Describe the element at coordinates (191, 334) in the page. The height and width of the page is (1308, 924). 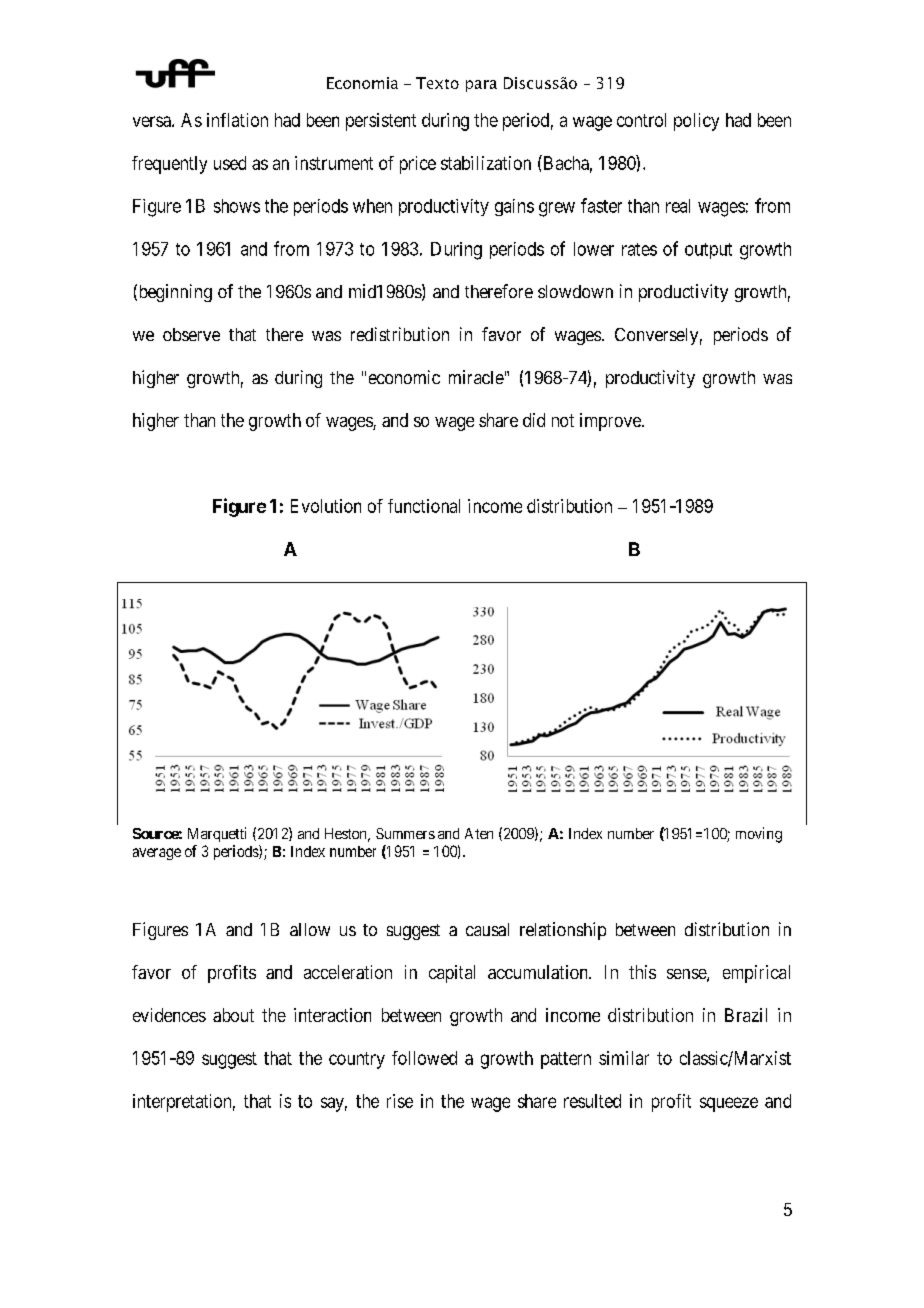
I see `observe` at that location.
